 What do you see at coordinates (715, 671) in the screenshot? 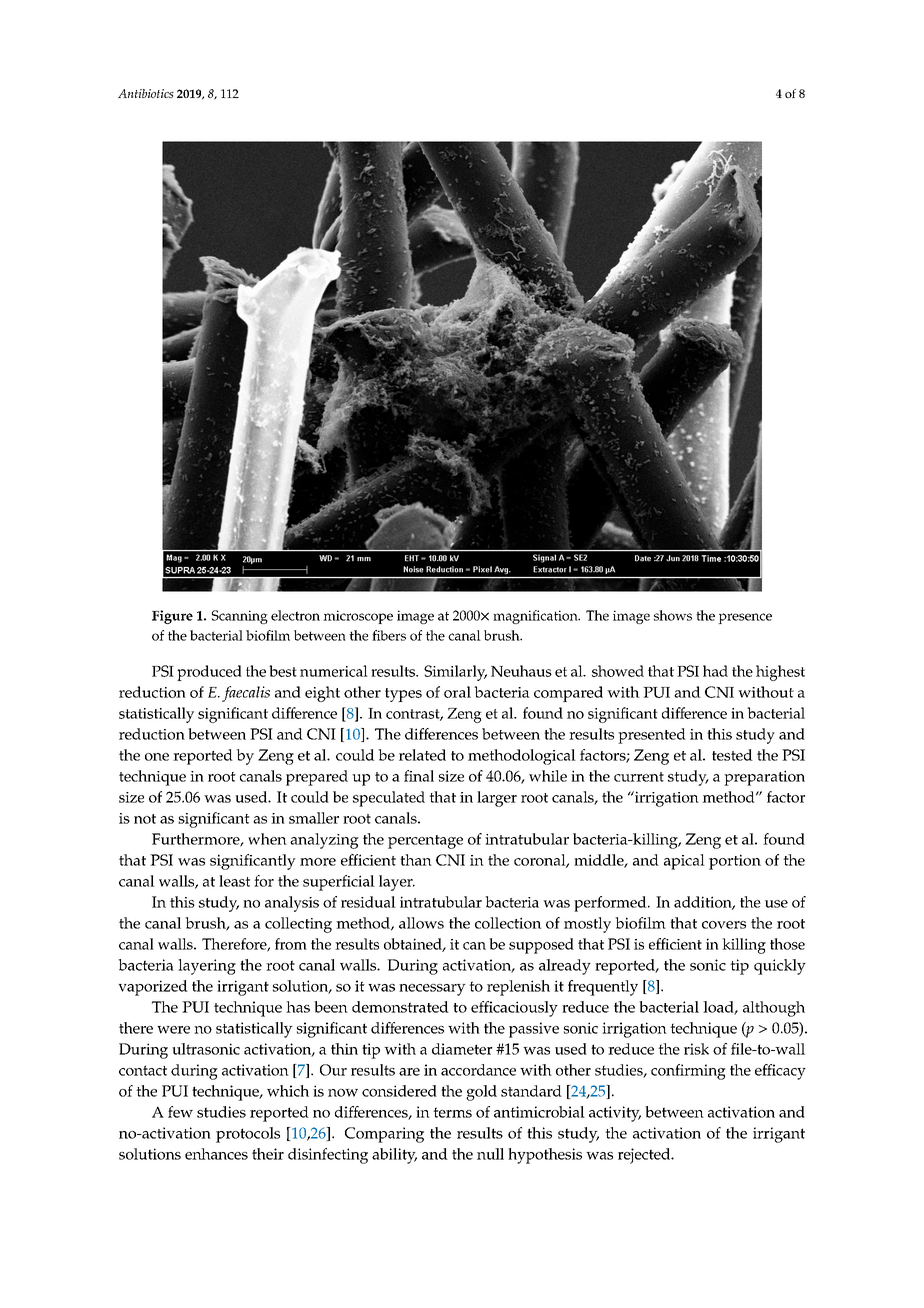
I see `had` at bounding box center [715, 671].
